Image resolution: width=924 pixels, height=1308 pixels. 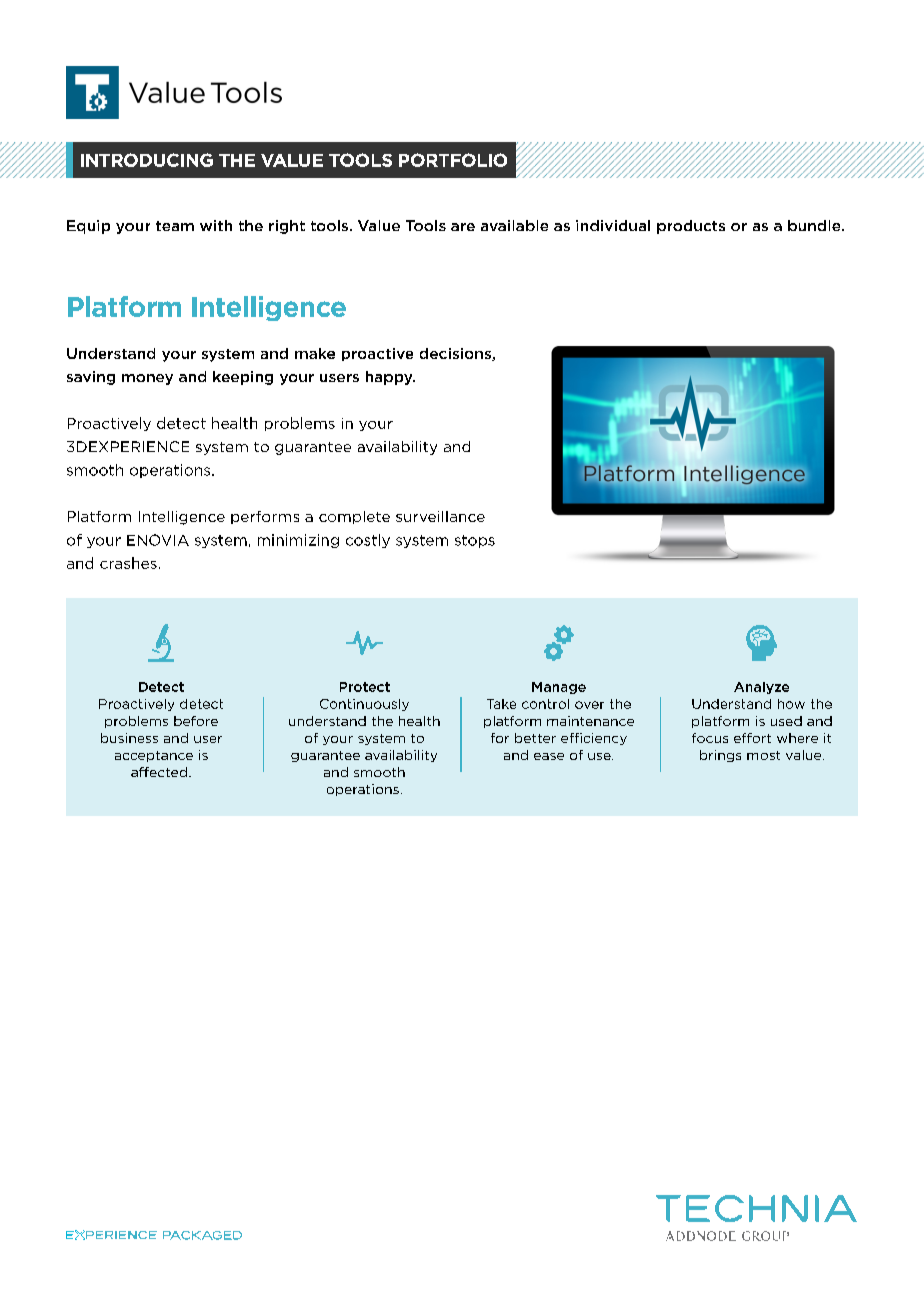 What do you see at coordinates (440, 516) in the screenshot?
I see `surveillance` at bounding box center [440, 516].
